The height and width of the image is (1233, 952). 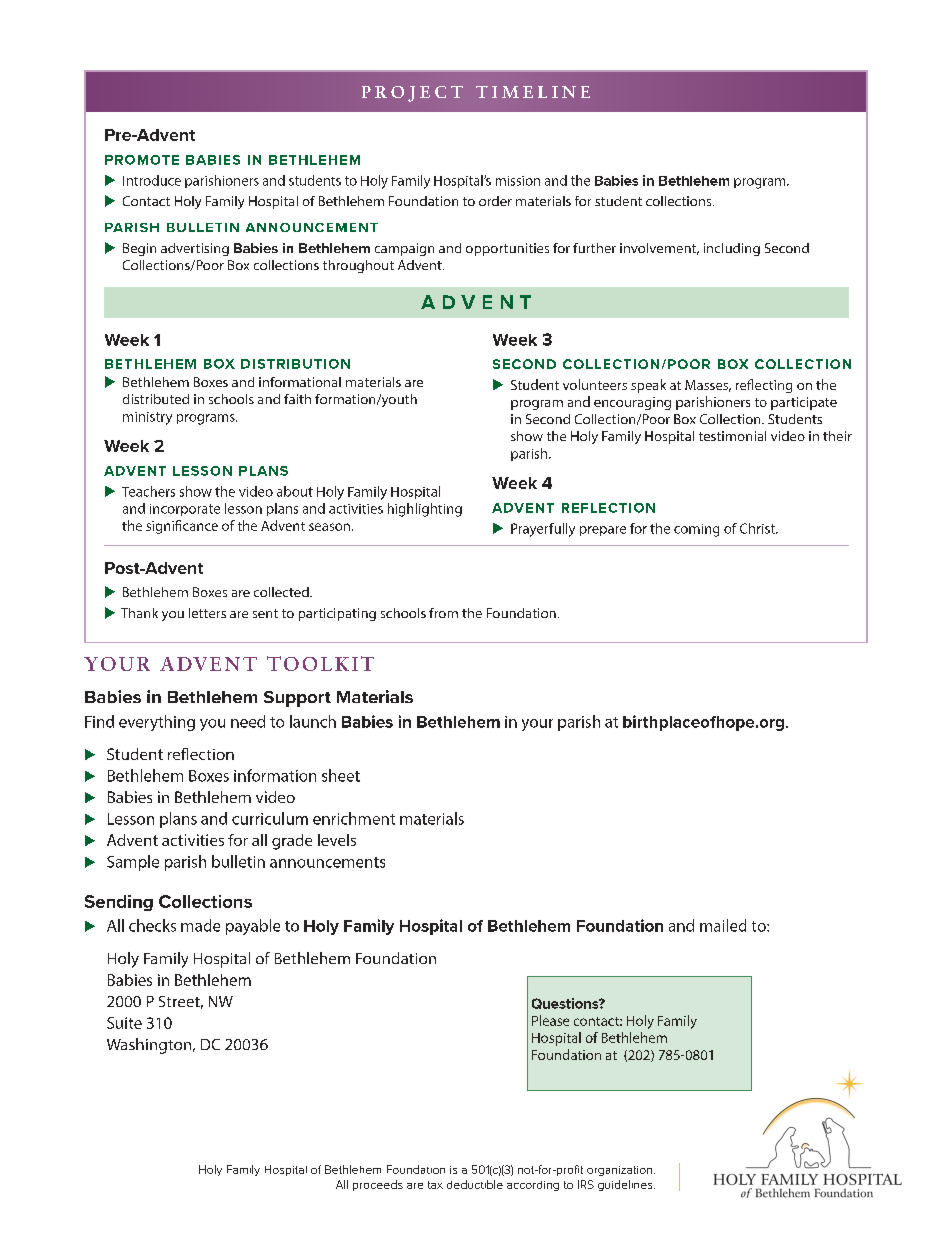 I want to click on PROJECT, so click(x=412, y=94).
